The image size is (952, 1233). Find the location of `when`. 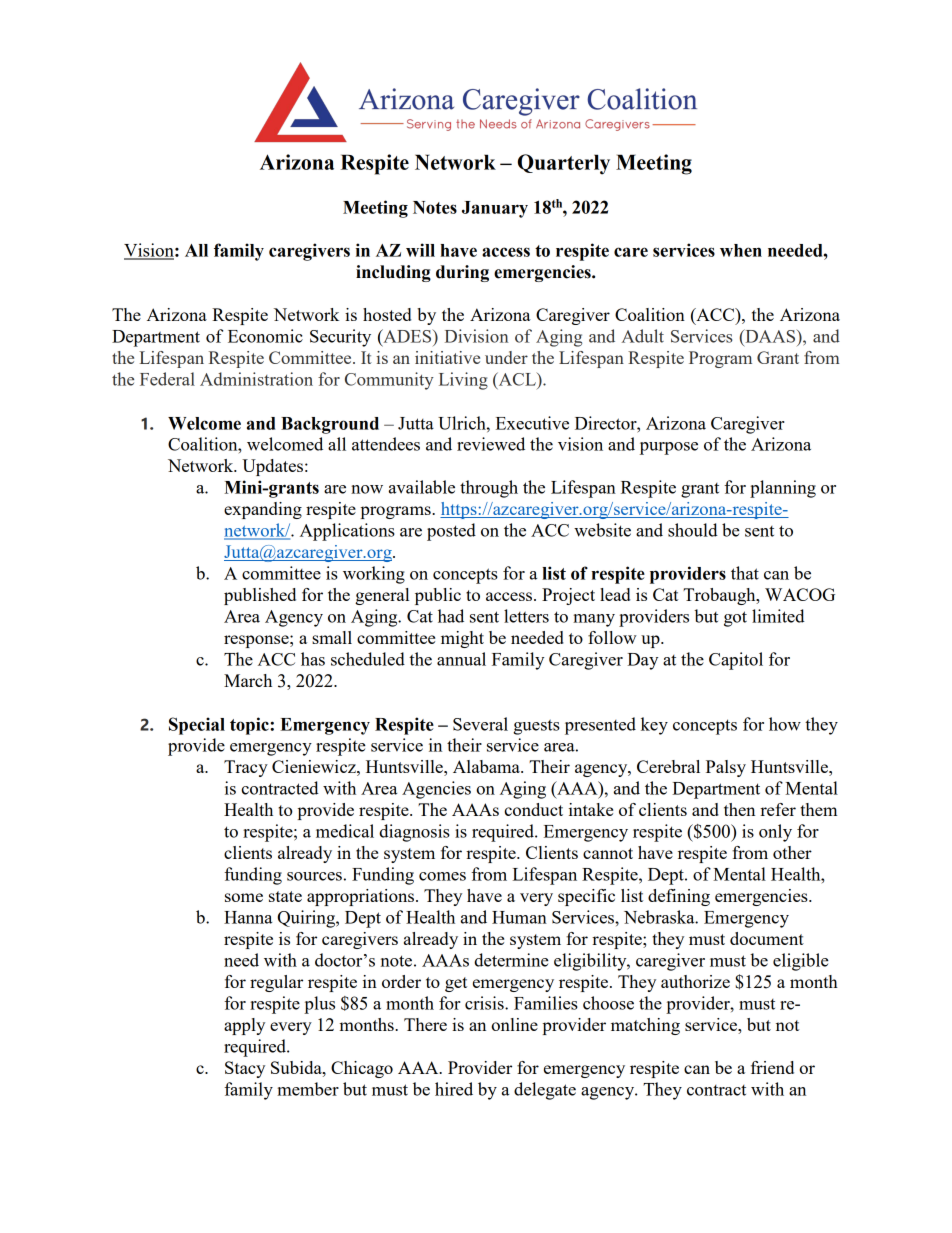

when is located at coordinates (741, 250).
